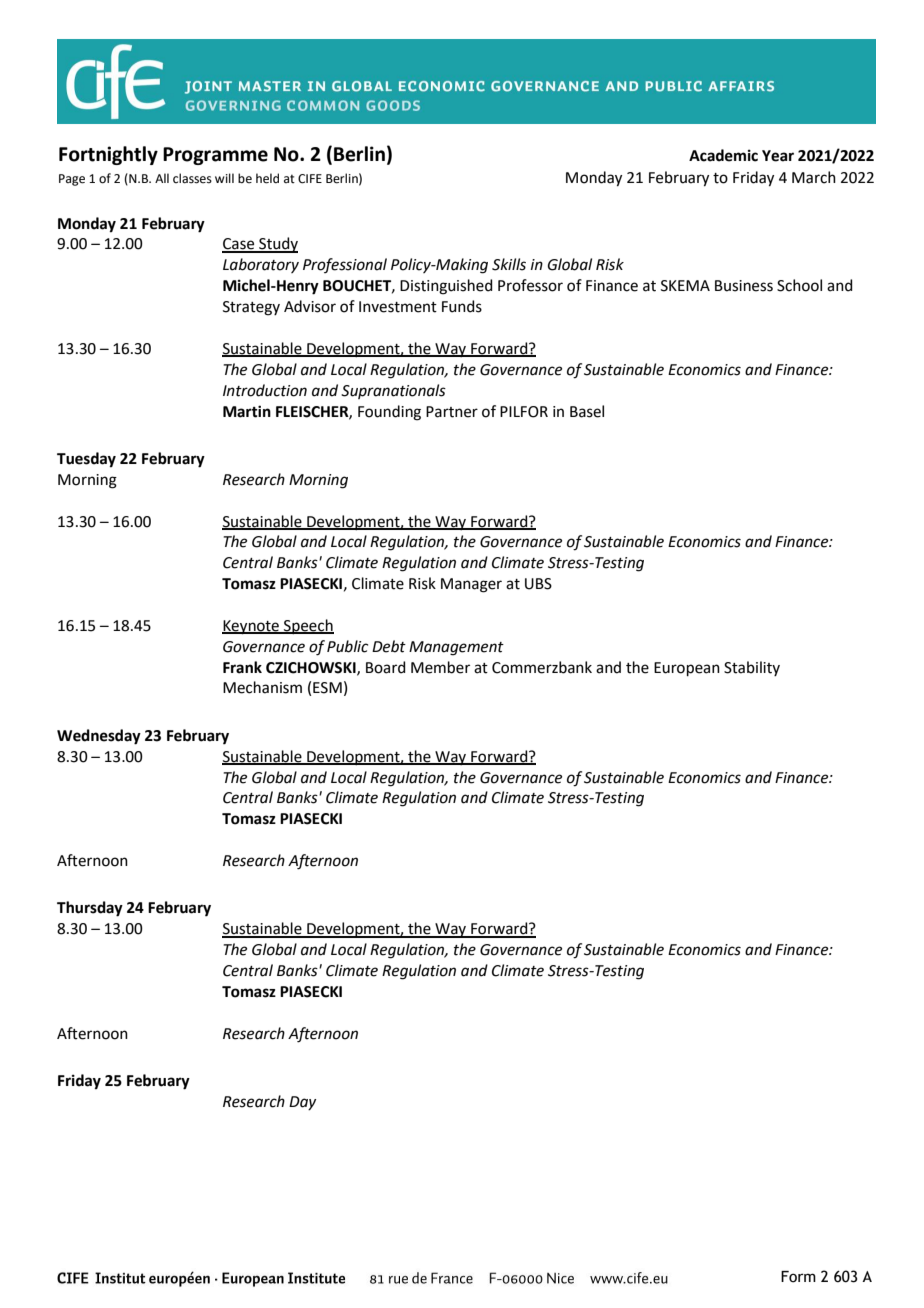 The image size is (924, 1308). I want to click on European, so click(687, 669).
